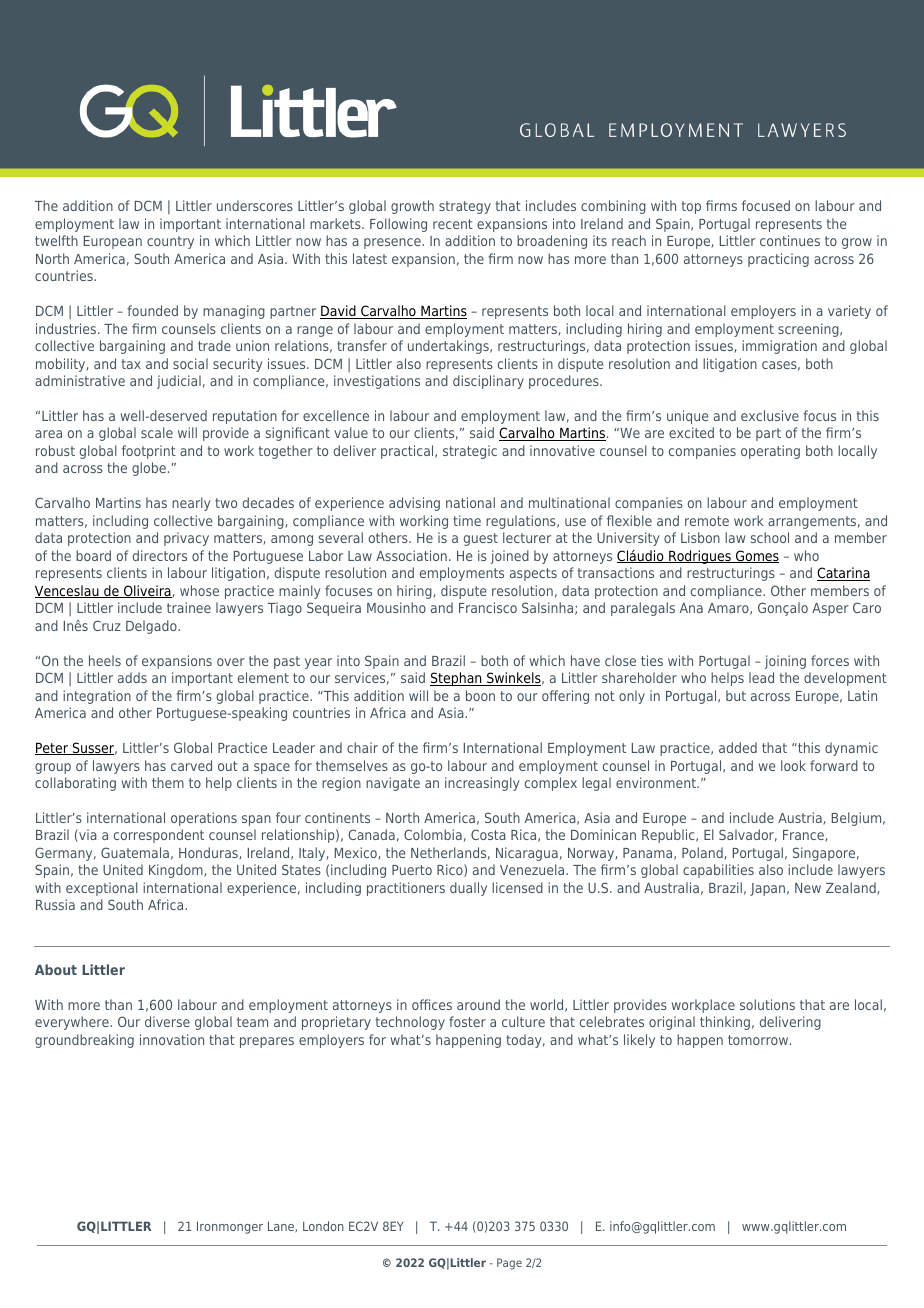 The height and width of the image is (1308, 924). Describe the element at coordinates (167, 1021) in the image. I see `diverse` at that location.
